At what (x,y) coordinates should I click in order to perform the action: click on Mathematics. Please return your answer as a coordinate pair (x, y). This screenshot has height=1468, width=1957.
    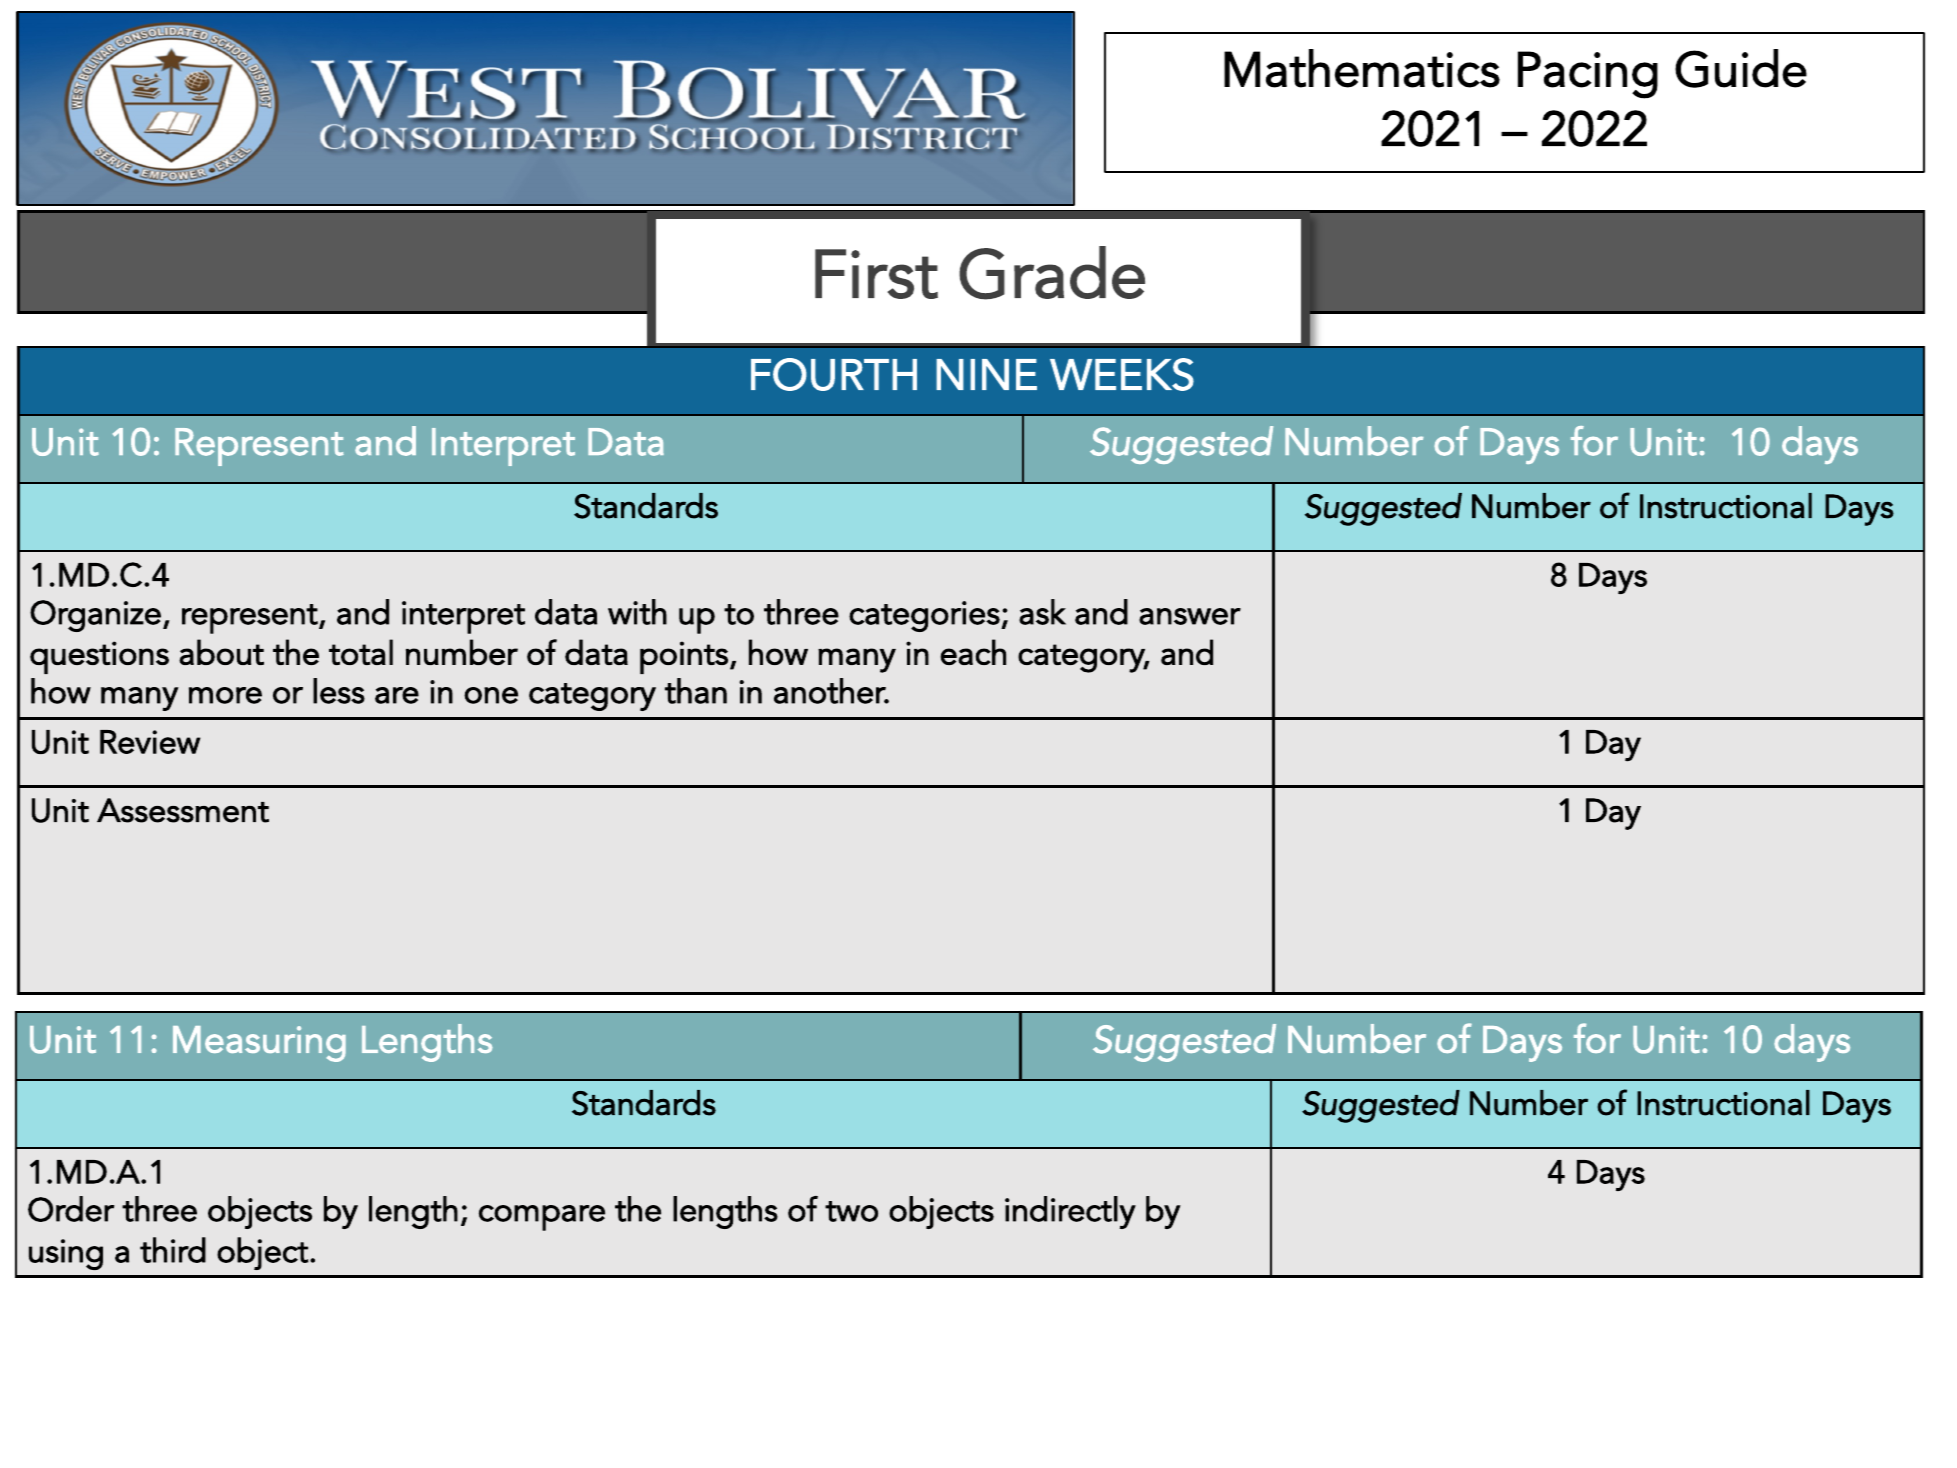
    Looking at the image, I should click on (1362, 68).
